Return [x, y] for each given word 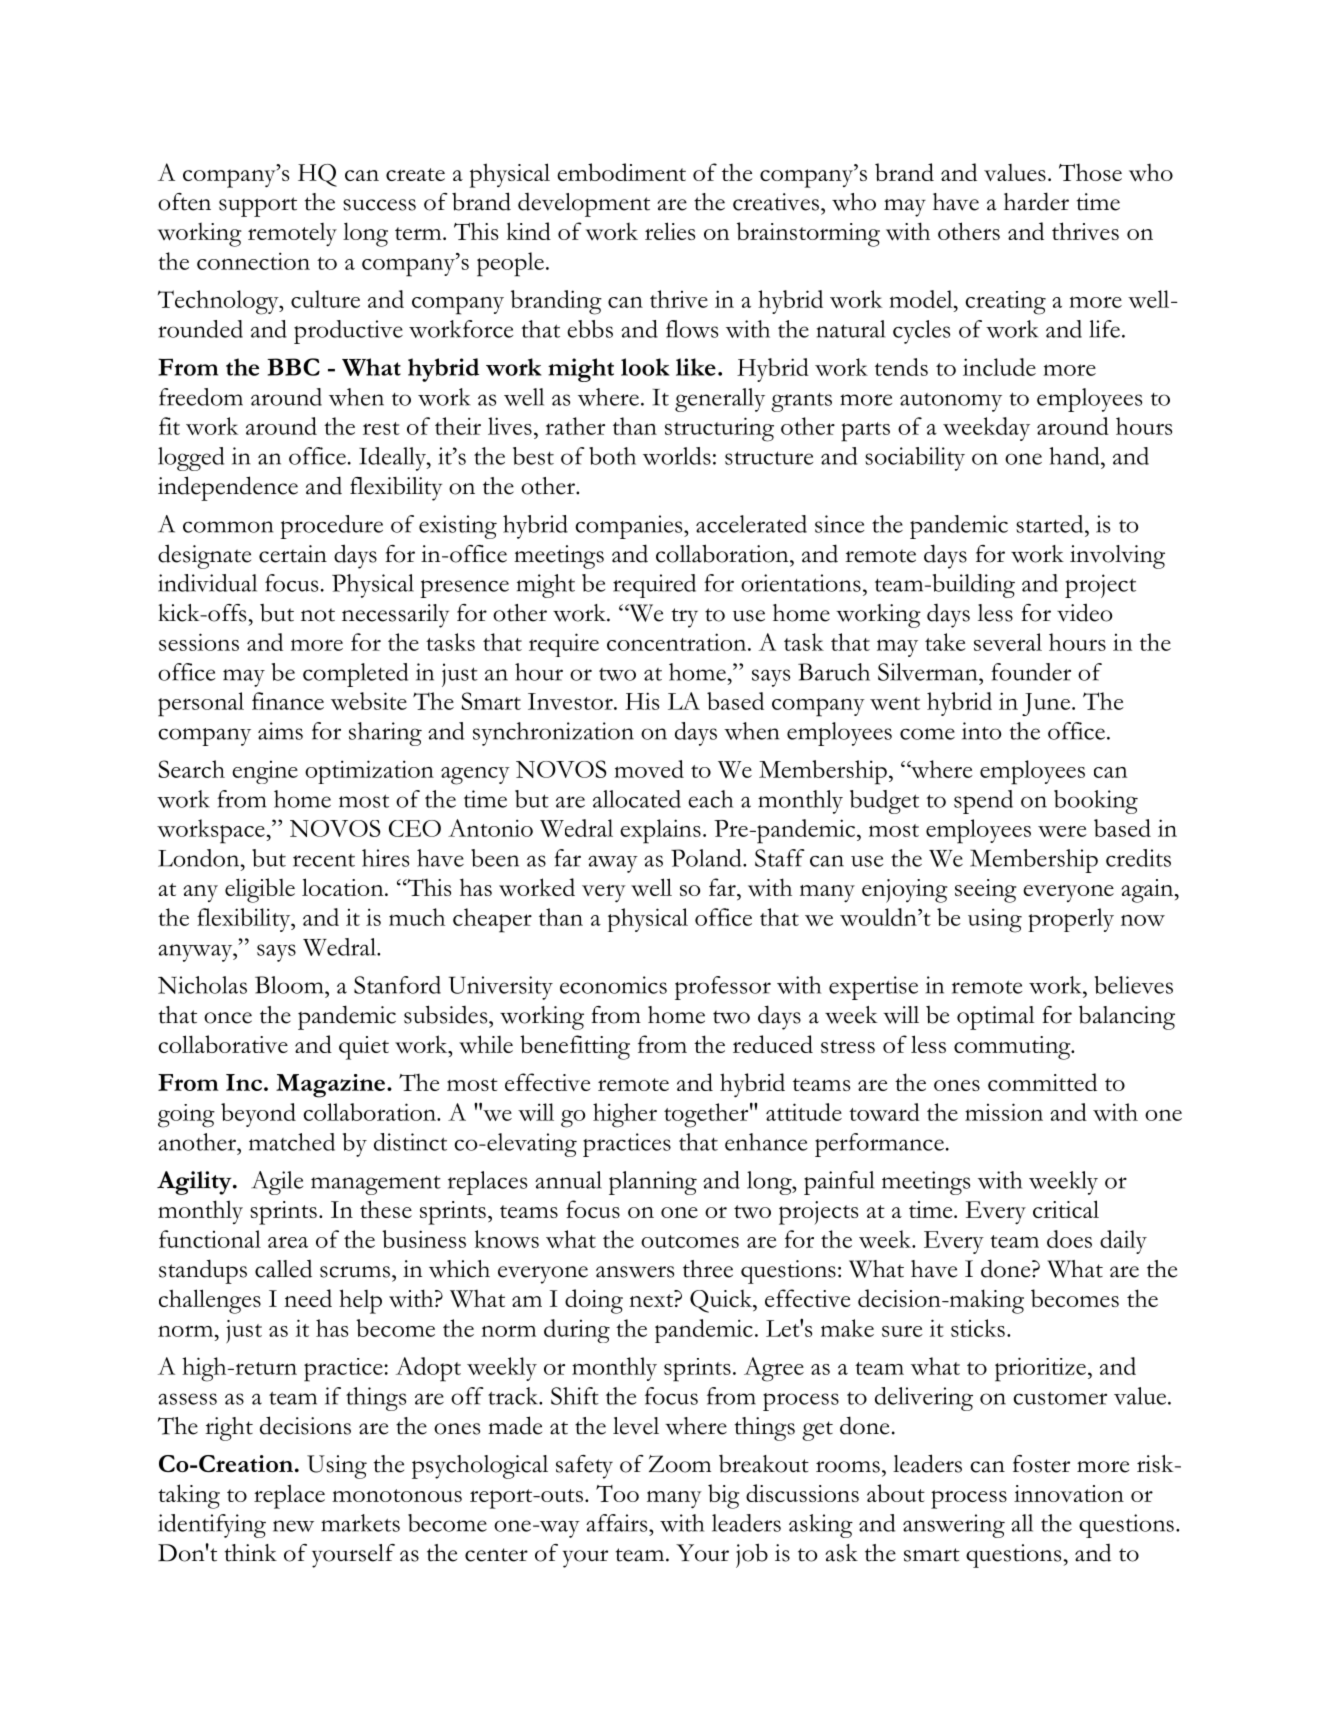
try [685, 618]
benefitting [575, 1047]
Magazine [332, 1086]
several [1008, 642]
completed [355, 675]
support [258, 207]
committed [1042, 1082]
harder [1036, 201]
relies [670, 231]
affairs [618, 1523]
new [293, 1526]
